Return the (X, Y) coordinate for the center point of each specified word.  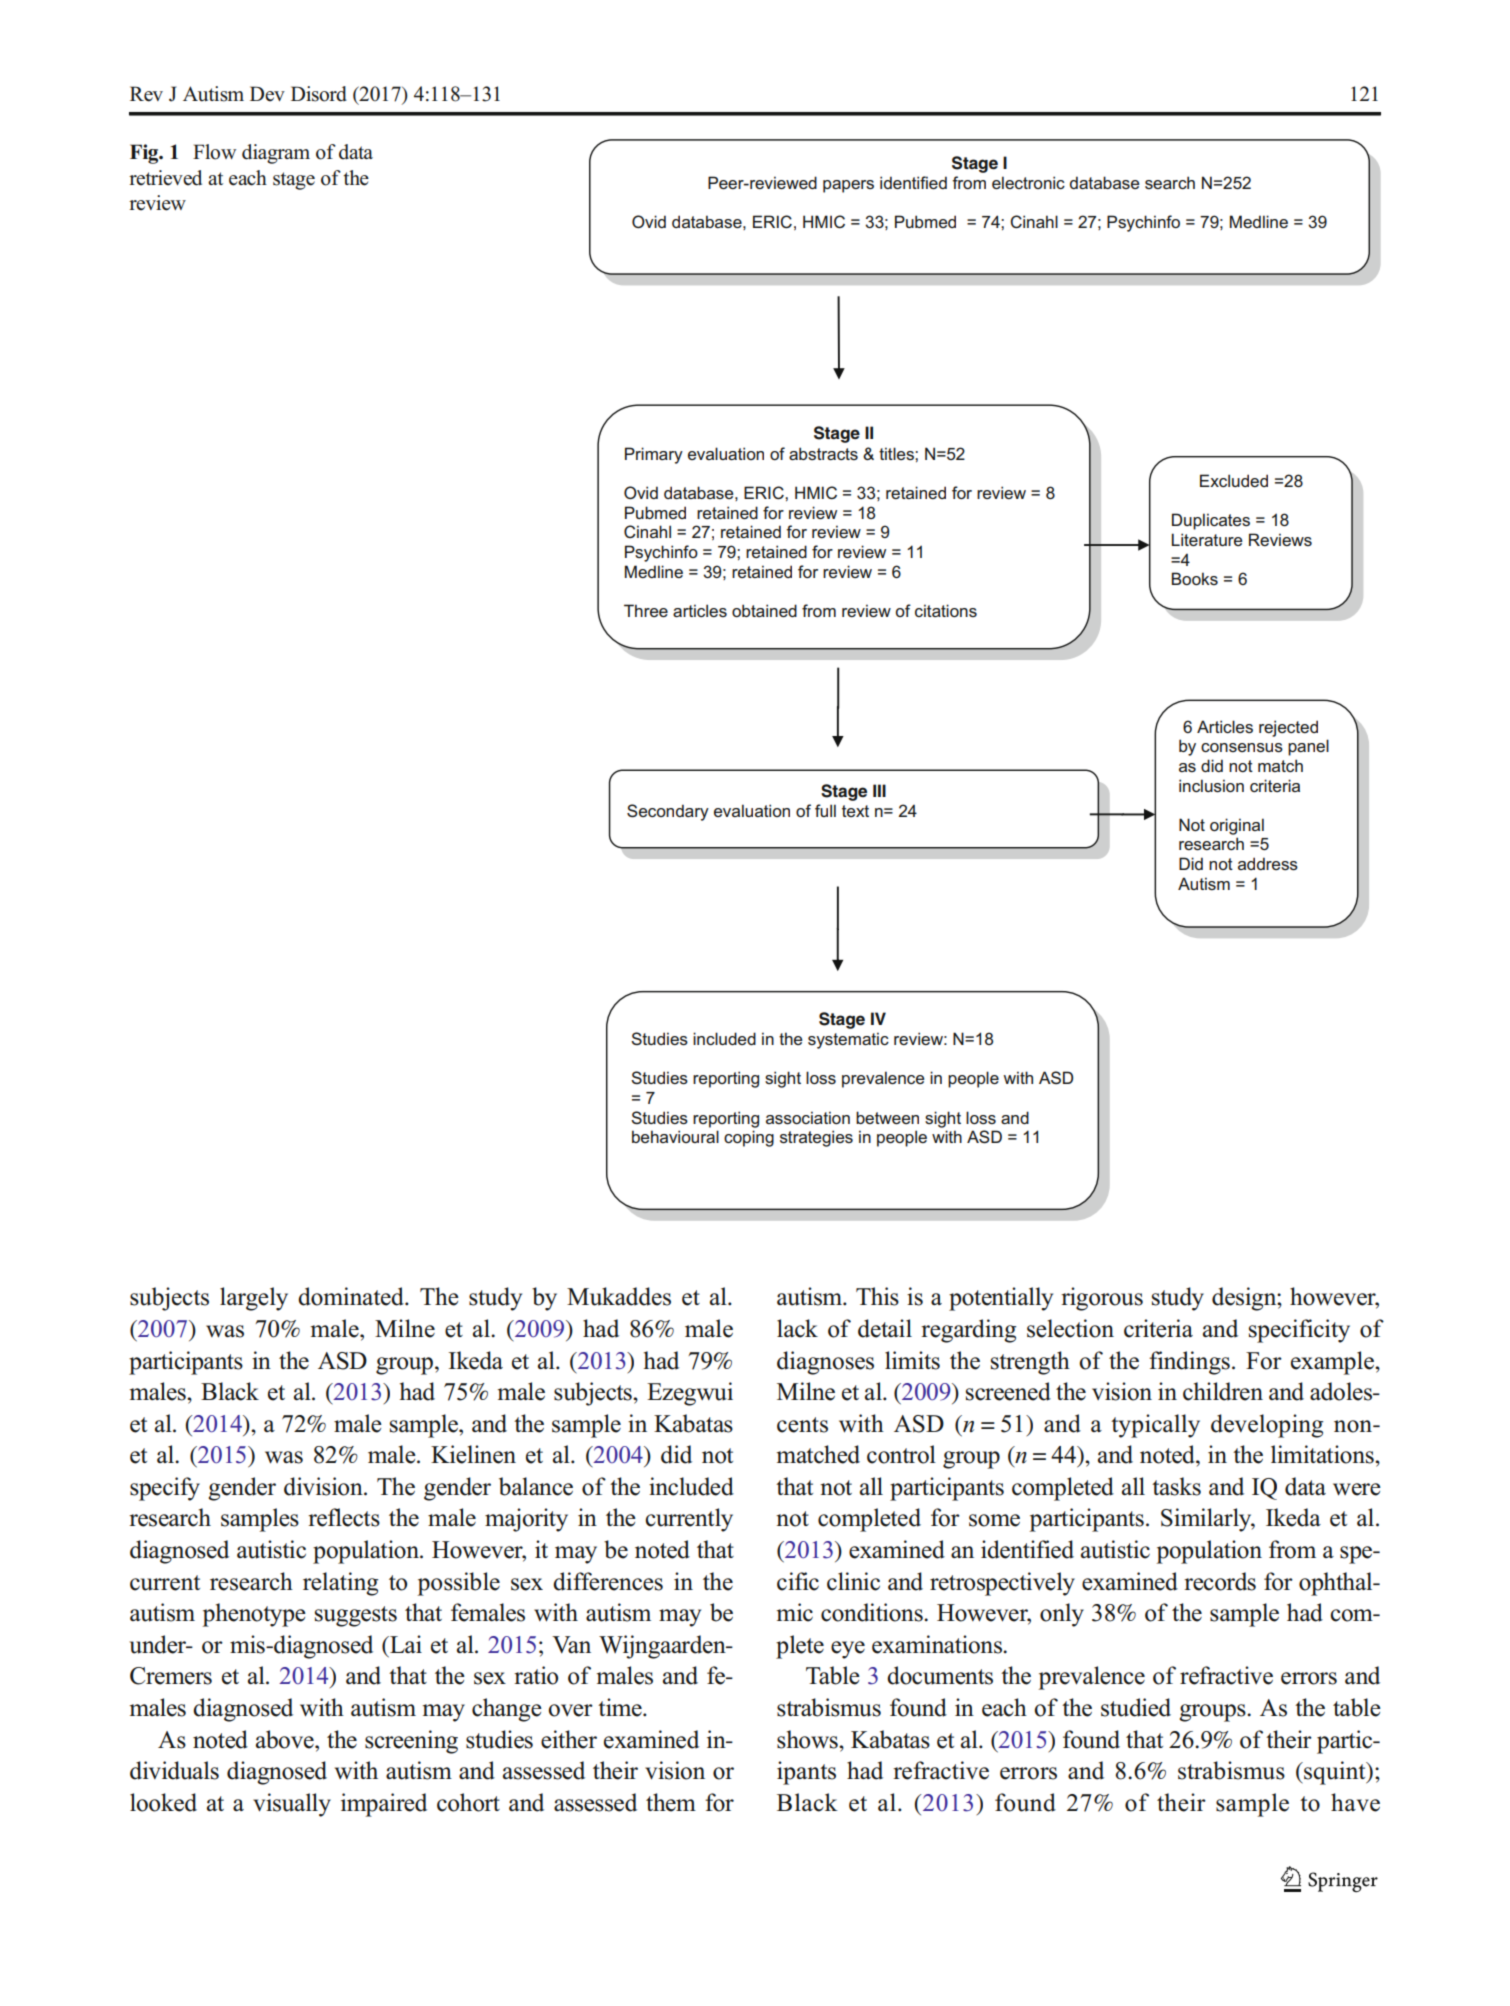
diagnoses (825, 1363)
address (1268, 864)
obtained (764, 610)
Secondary (668, 812)
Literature (1207, 539)
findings (1189, 1363)
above (286, 1739)
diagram (276, 154)
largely (254, 1299)
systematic (848, 1040)
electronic (1028, 182)
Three (646, 610)
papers (848, 186)
